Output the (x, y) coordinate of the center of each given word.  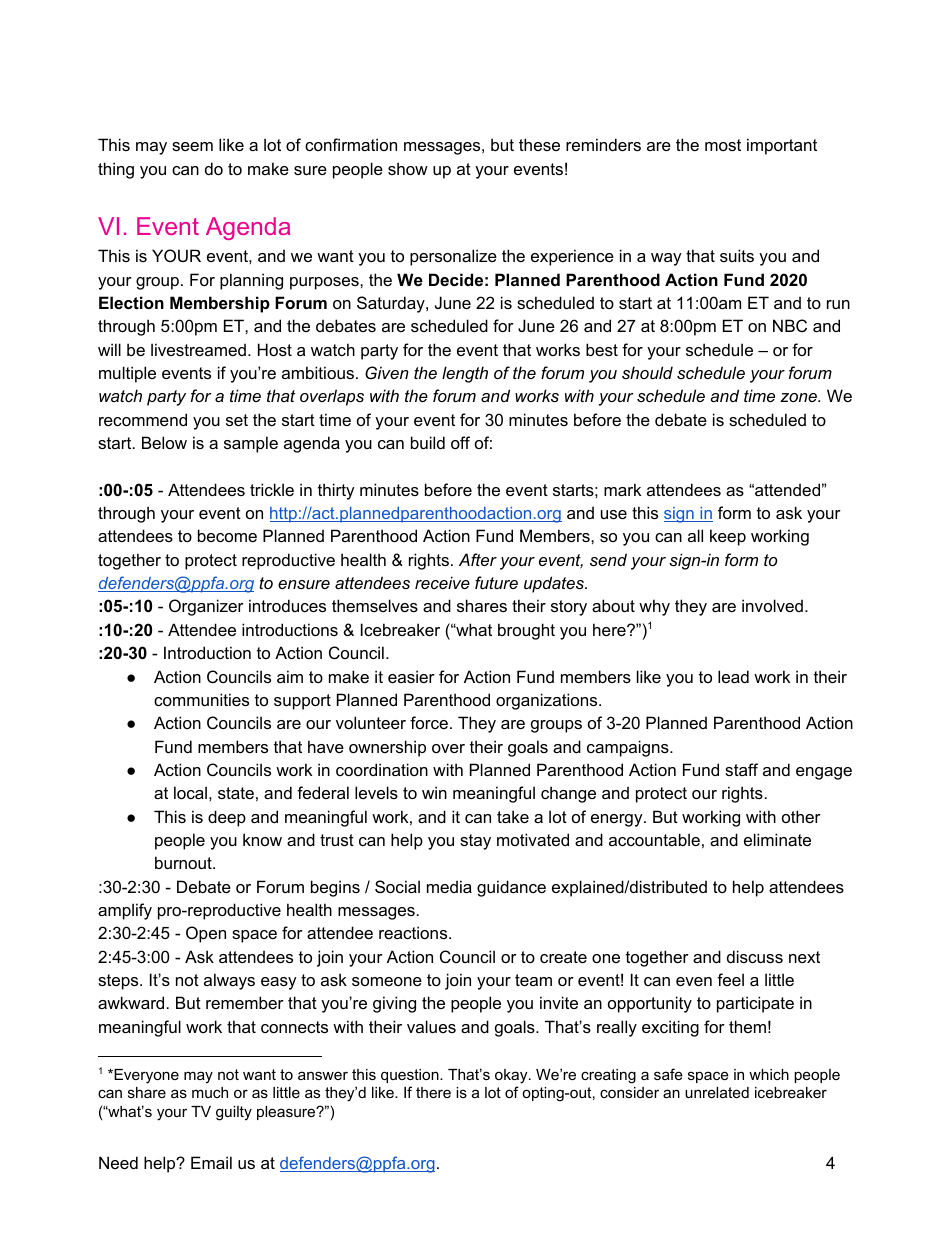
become (227, 535)
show (408, 168)
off (460, 442)
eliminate (777, 839)
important (782, 146)
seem (192, 146)
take (513, 816)
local (190, 792)
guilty (234, 1113)
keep (728, 537)
